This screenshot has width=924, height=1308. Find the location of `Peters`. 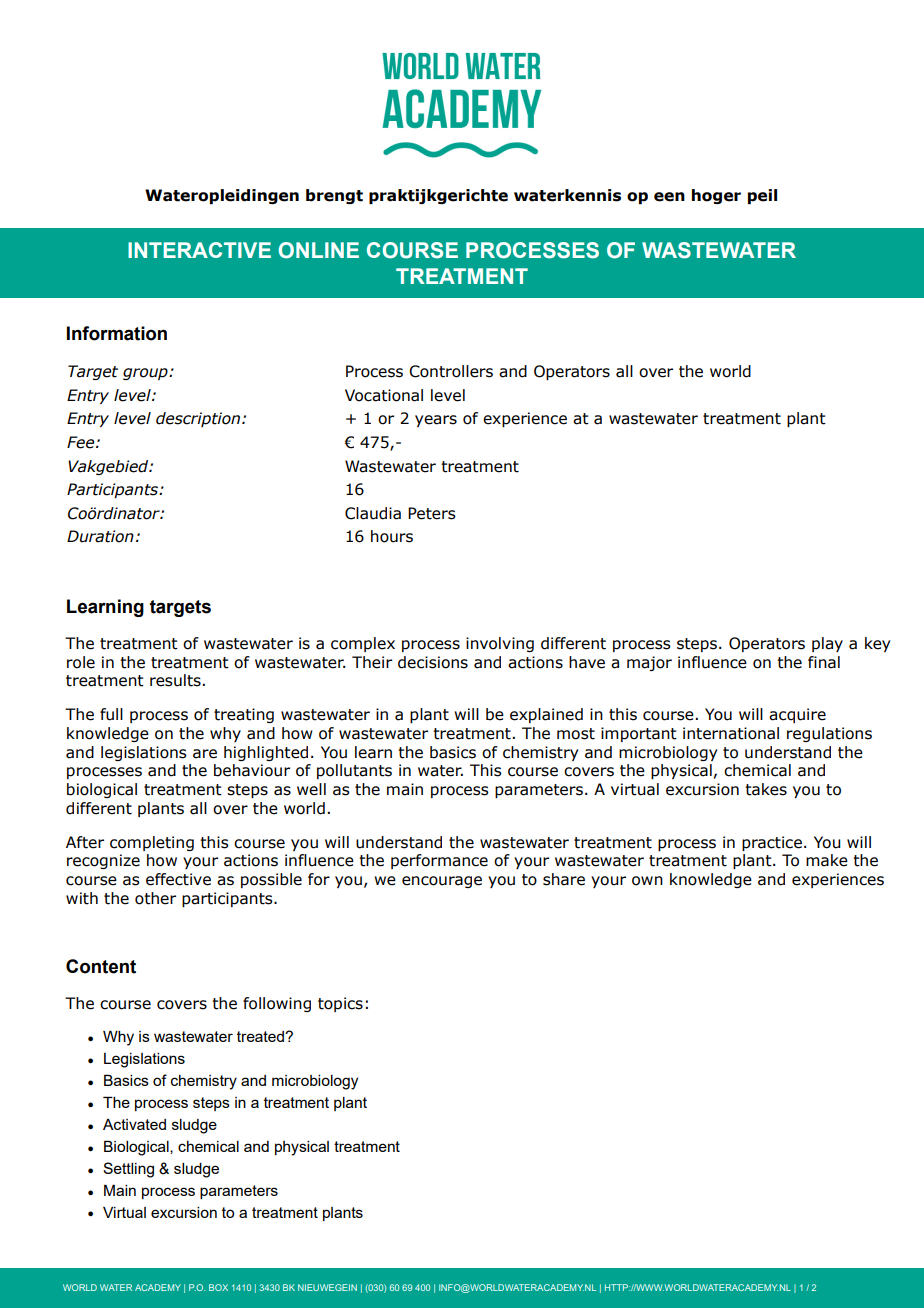

Peters is located at coordinates (432, 513).
